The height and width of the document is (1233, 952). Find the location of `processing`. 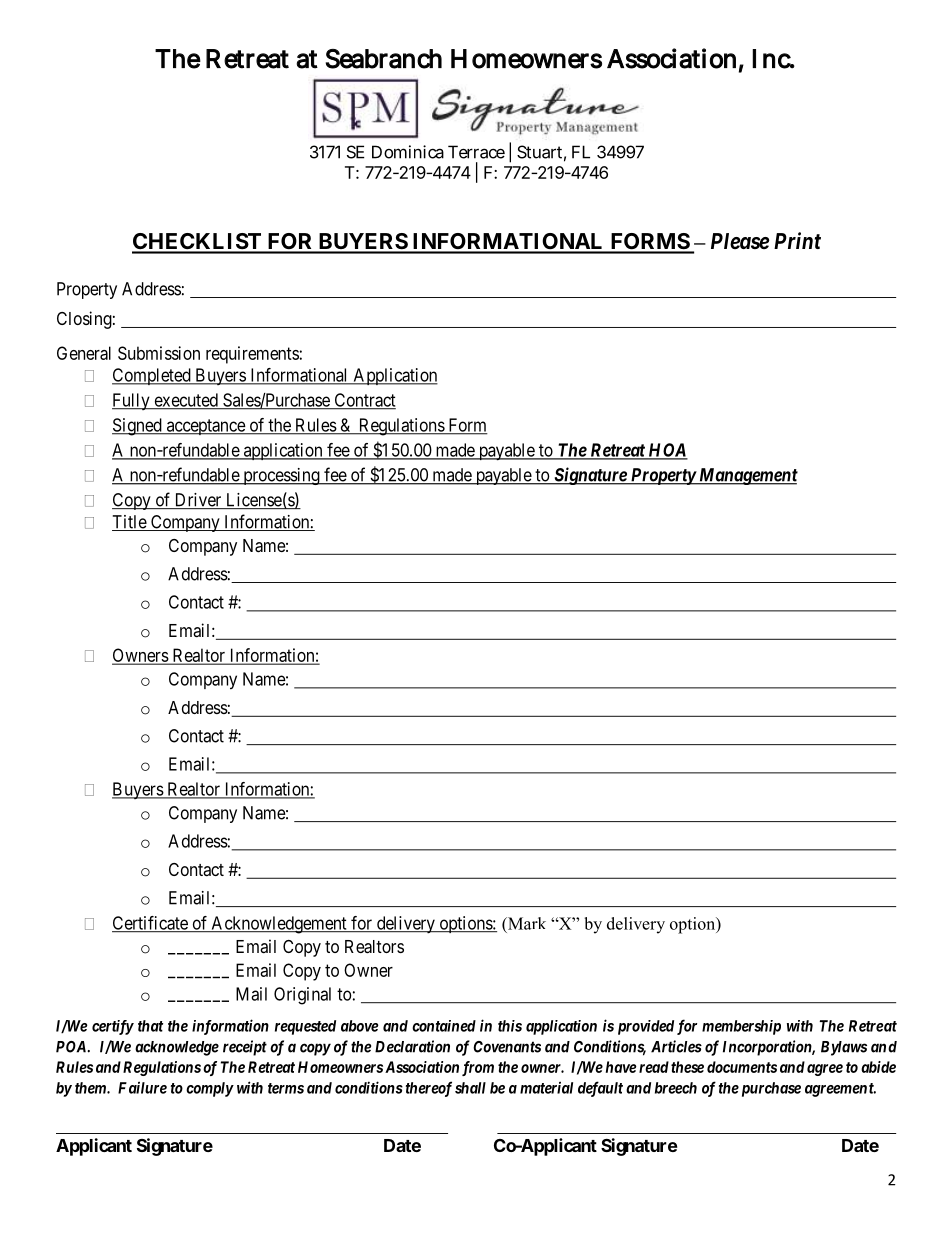

processing is located at coordinates (281, 476).
